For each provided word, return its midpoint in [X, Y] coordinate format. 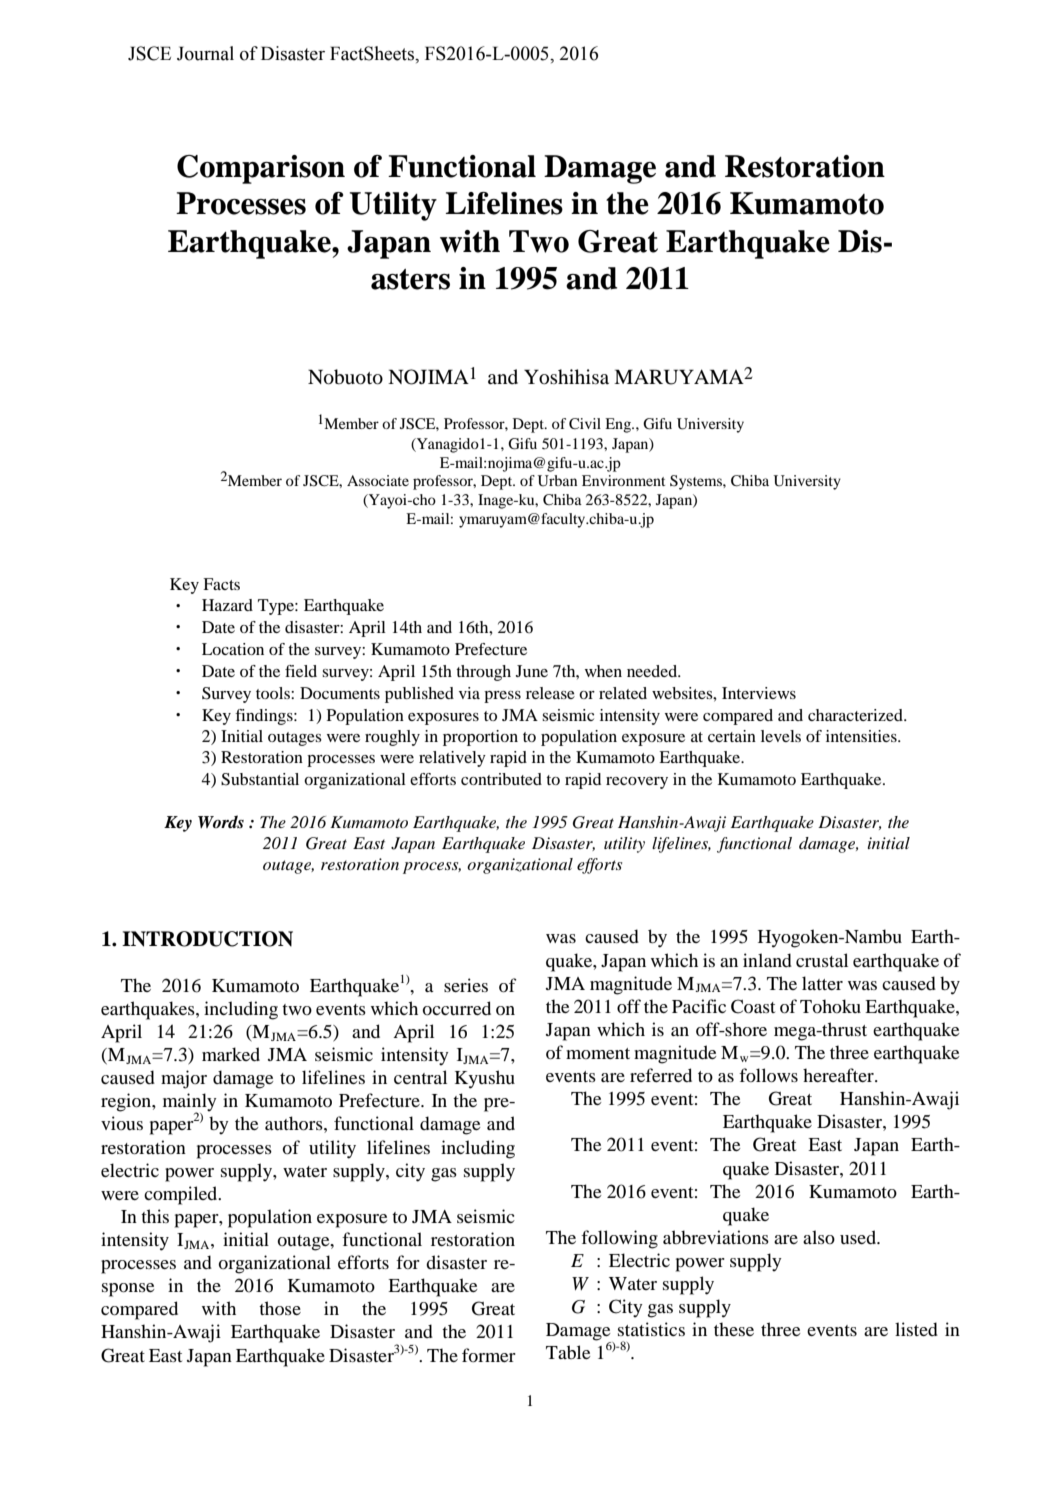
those [280, 1308]
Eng [619, 425]
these [734, 1329]
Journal [205, 53]
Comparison [261, 169]
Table [568, 1352]
